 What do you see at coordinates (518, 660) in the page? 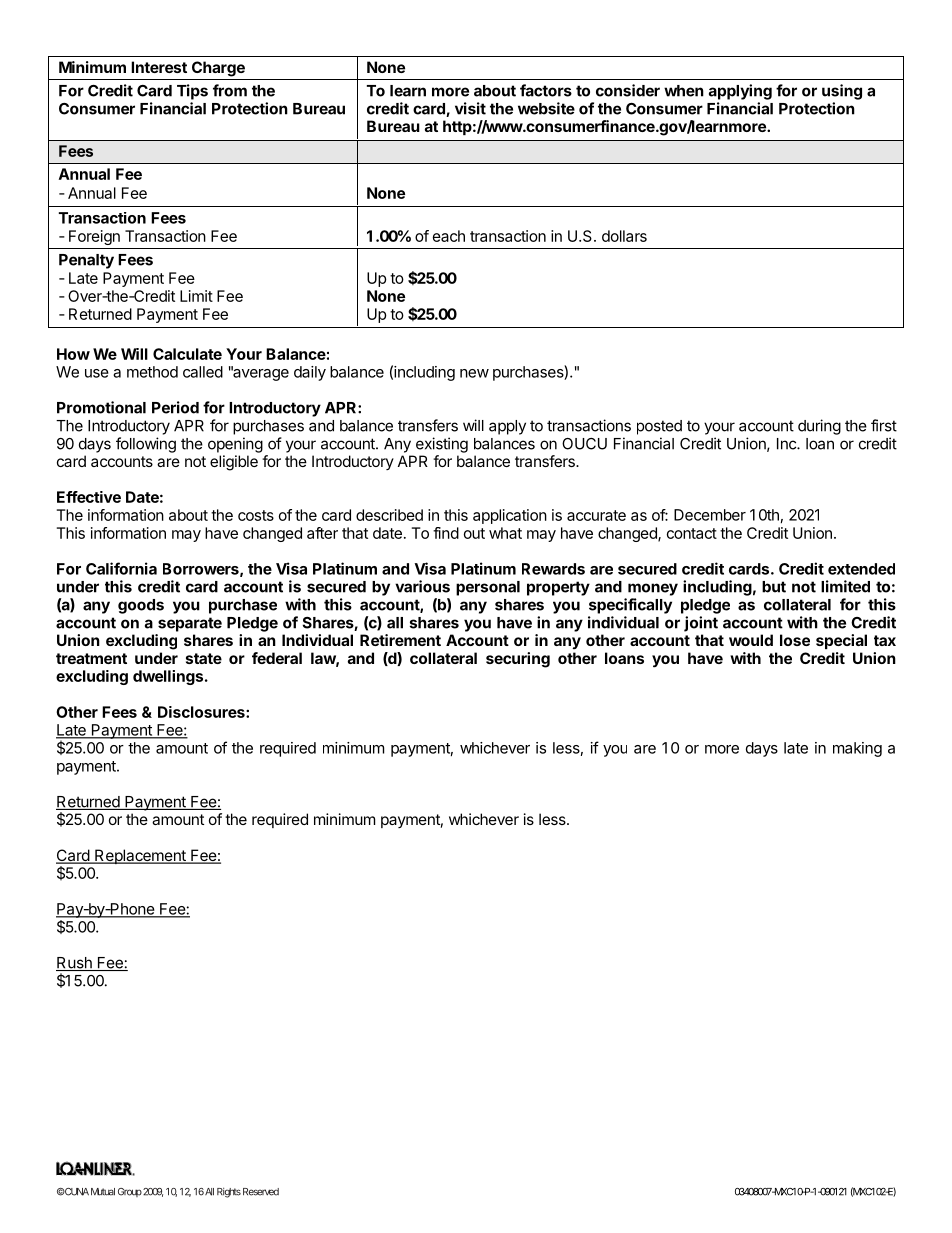
I see `securing` at bounding box center [518, 660].
